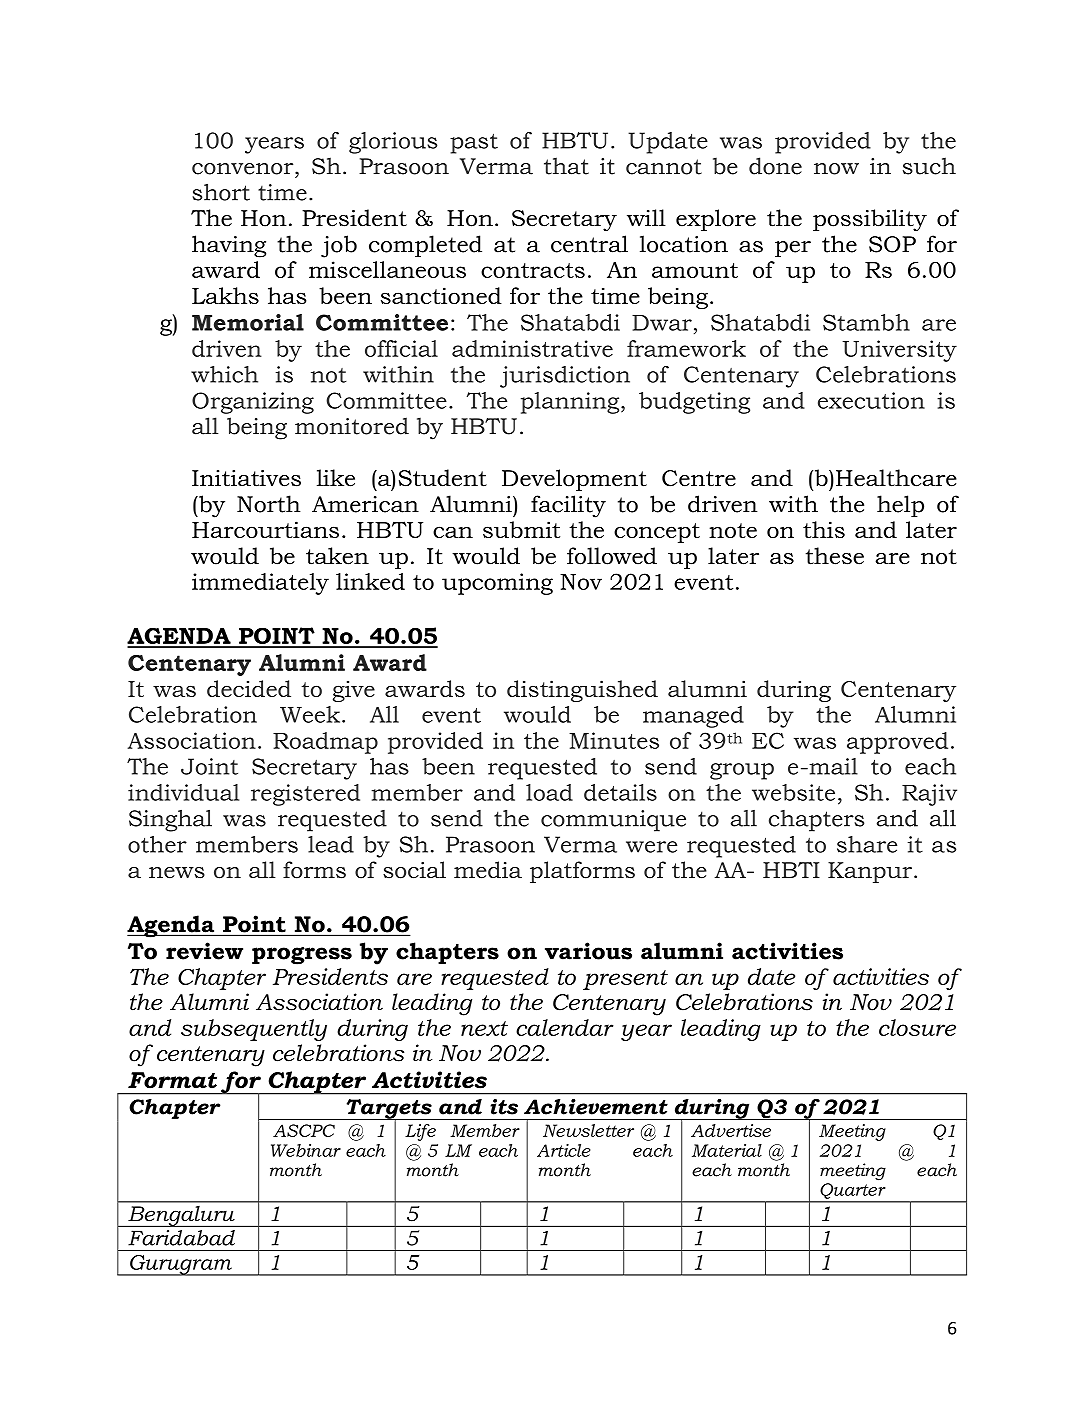  What do you see at coordinates (582, 691) in the screenshot?
I see `distinguished` at bounding box center [582, 691].
